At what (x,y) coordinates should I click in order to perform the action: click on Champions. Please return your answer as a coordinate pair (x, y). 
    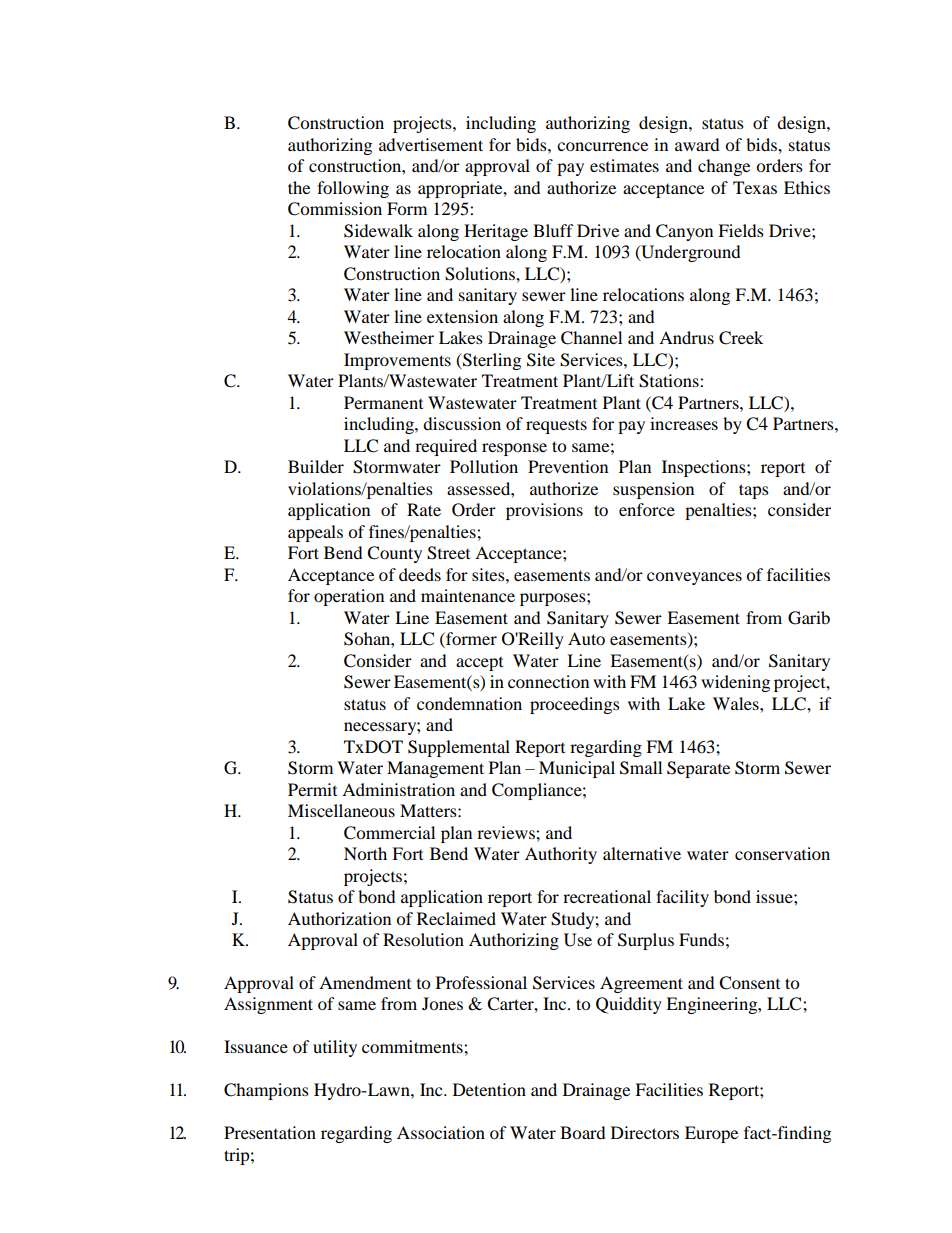
    Looking at the image, I should click on (266, 1091).
